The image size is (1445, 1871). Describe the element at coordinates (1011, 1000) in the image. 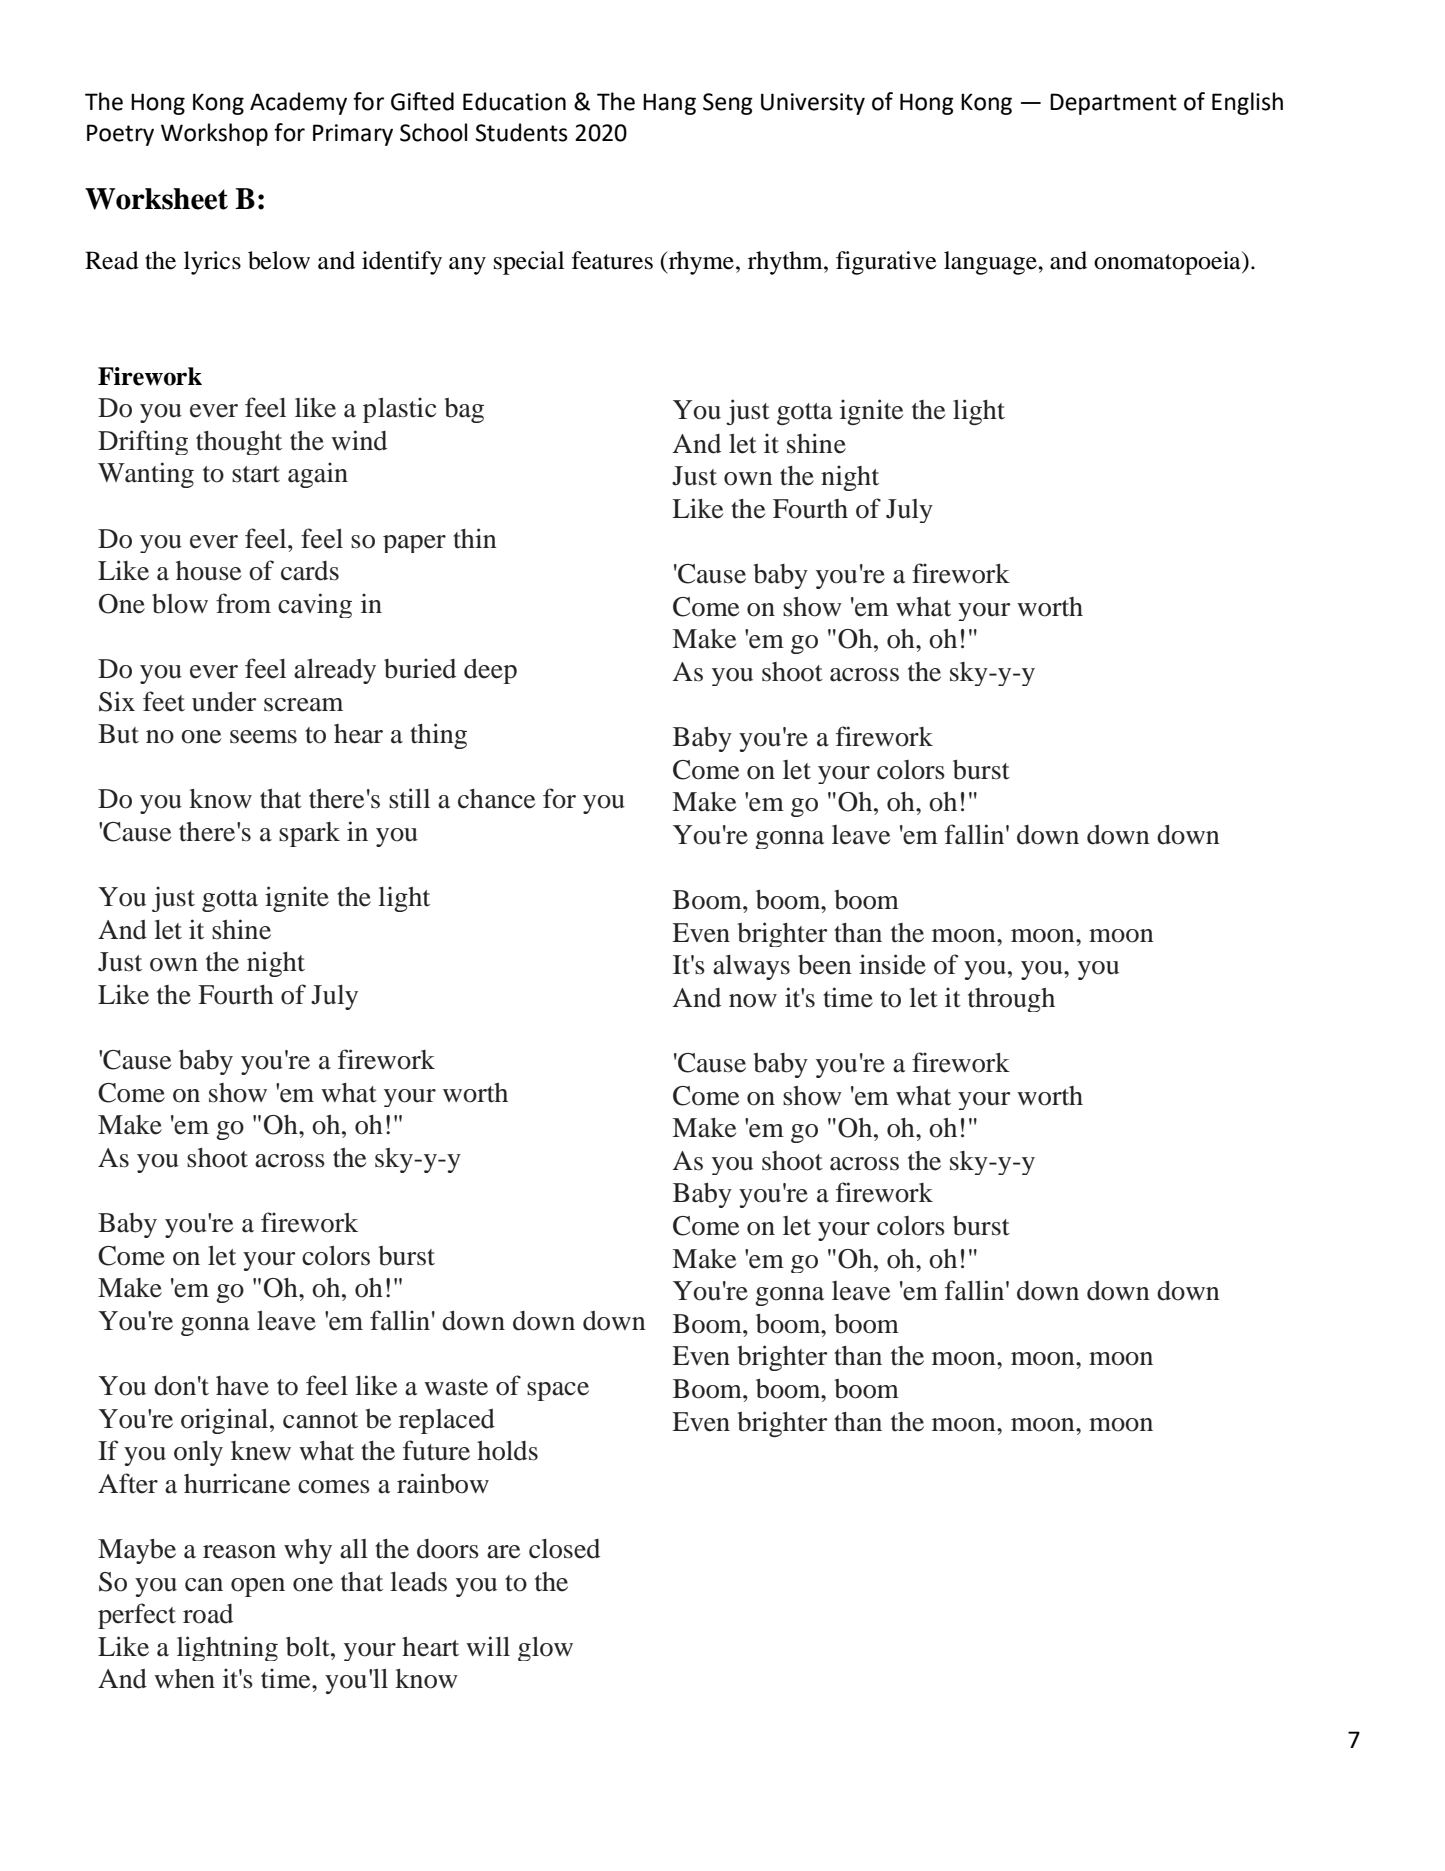

I see `through` at that location.
